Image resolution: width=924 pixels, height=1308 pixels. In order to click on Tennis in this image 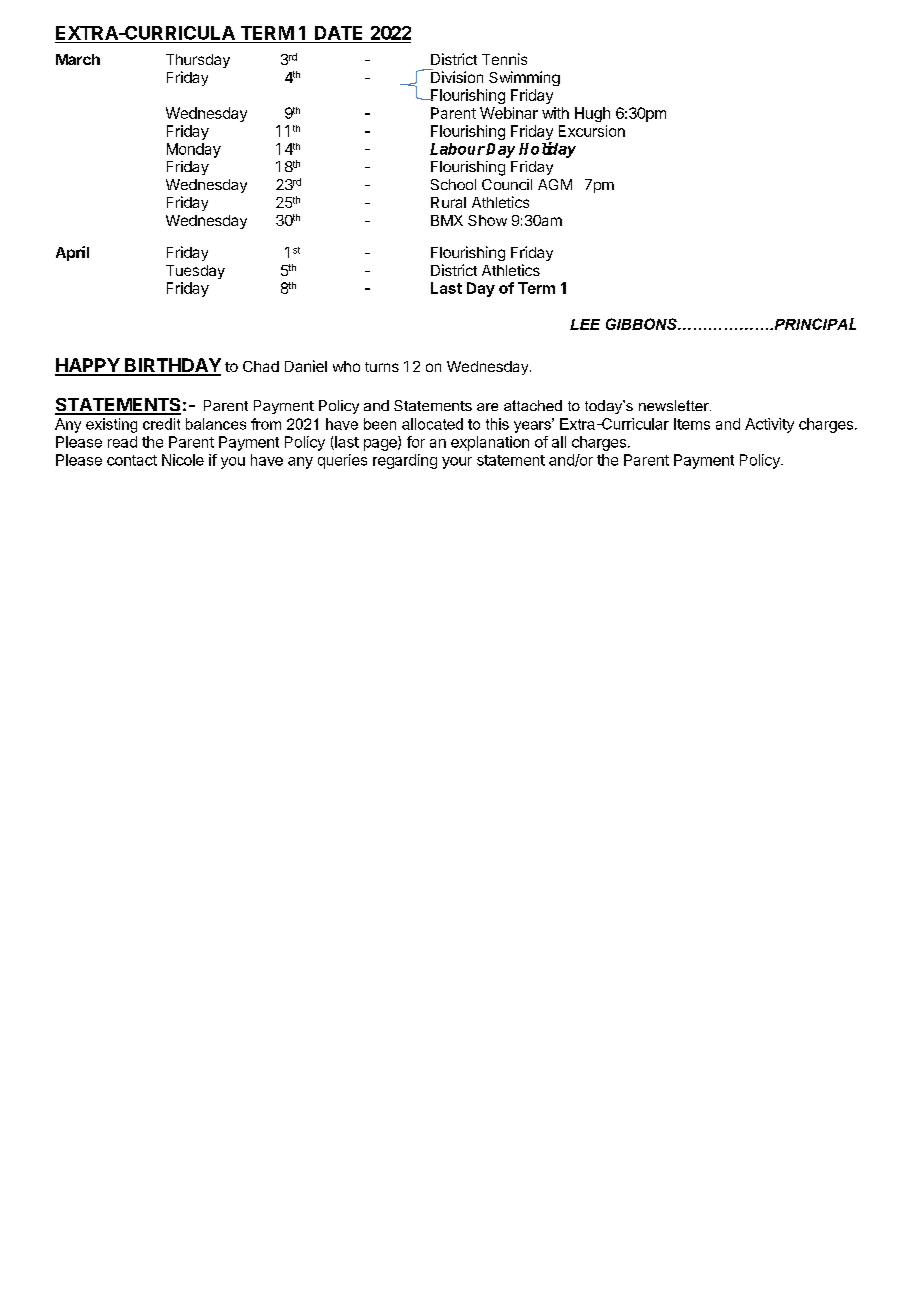, I will do `click(504, 59)`.
